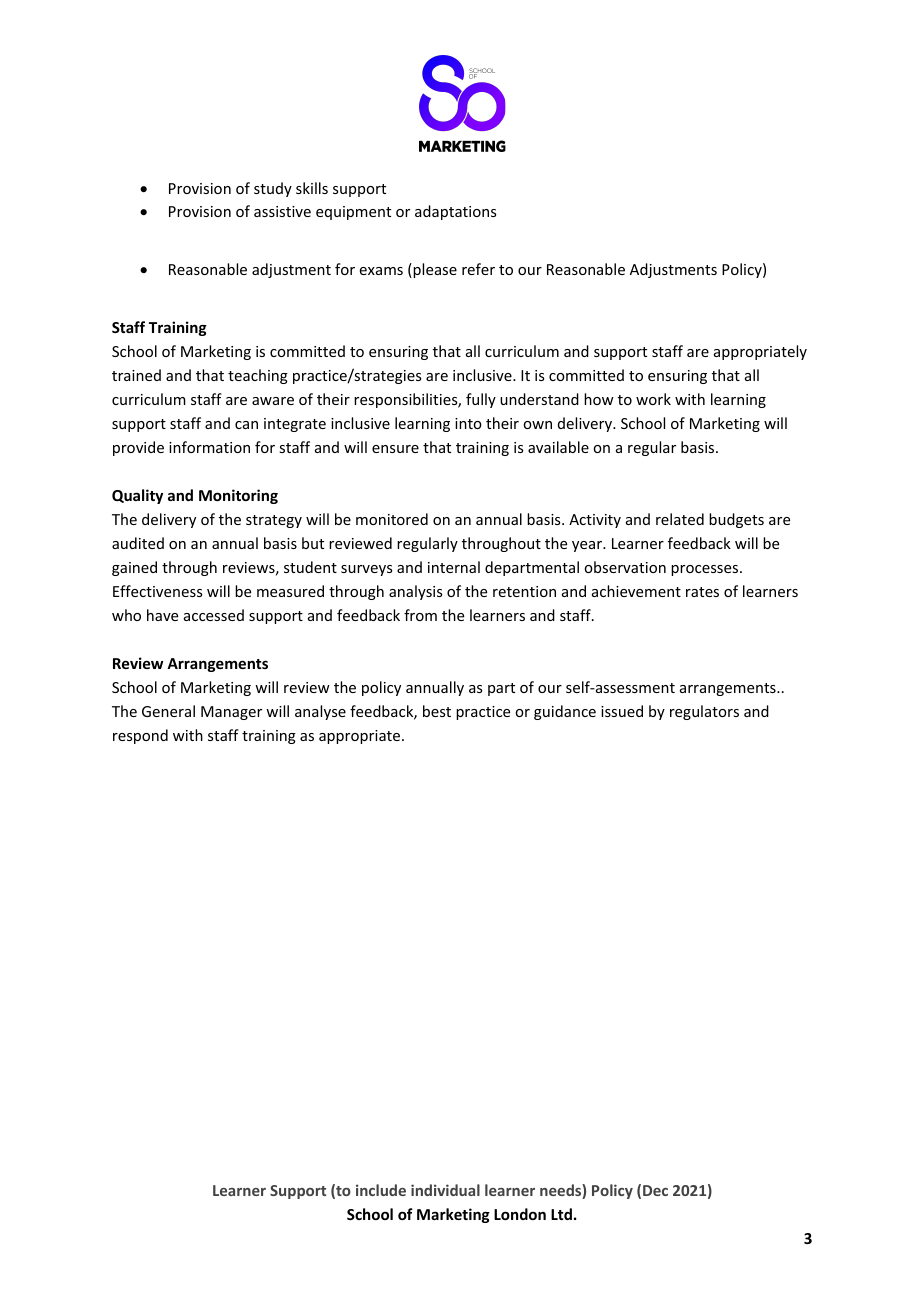 The image size is (924, 1308). What do you see at coordinates (138, 543) in the document?
I see `audited` at bounding box center [138, 543].
